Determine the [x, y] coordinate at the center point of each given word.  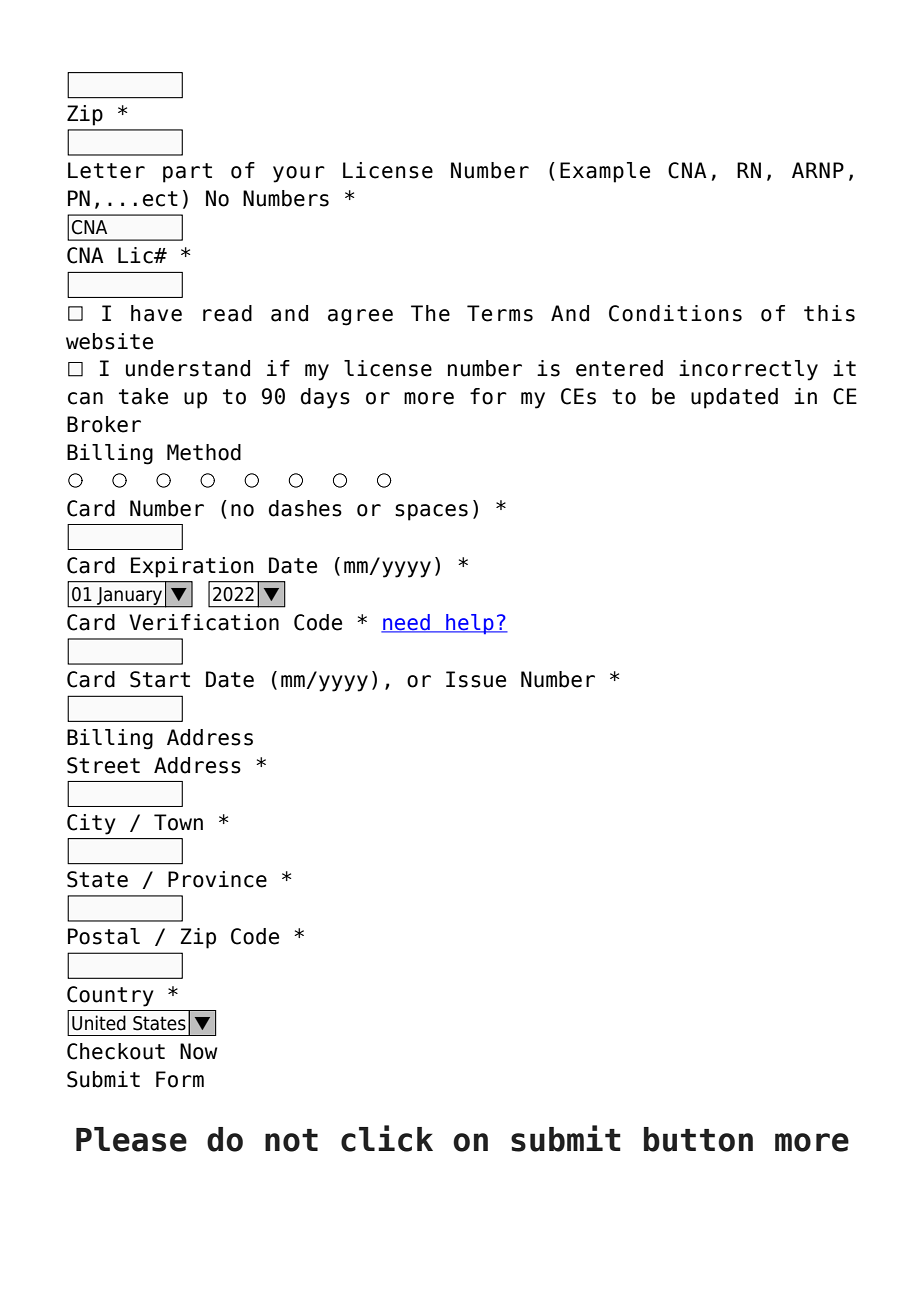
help [470, 624]
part [187, 173]
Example [605, 172]
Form [180, 1079]
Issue [476, 679]
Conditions [675, 313]
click [387, 1138]
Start [160, 679]
